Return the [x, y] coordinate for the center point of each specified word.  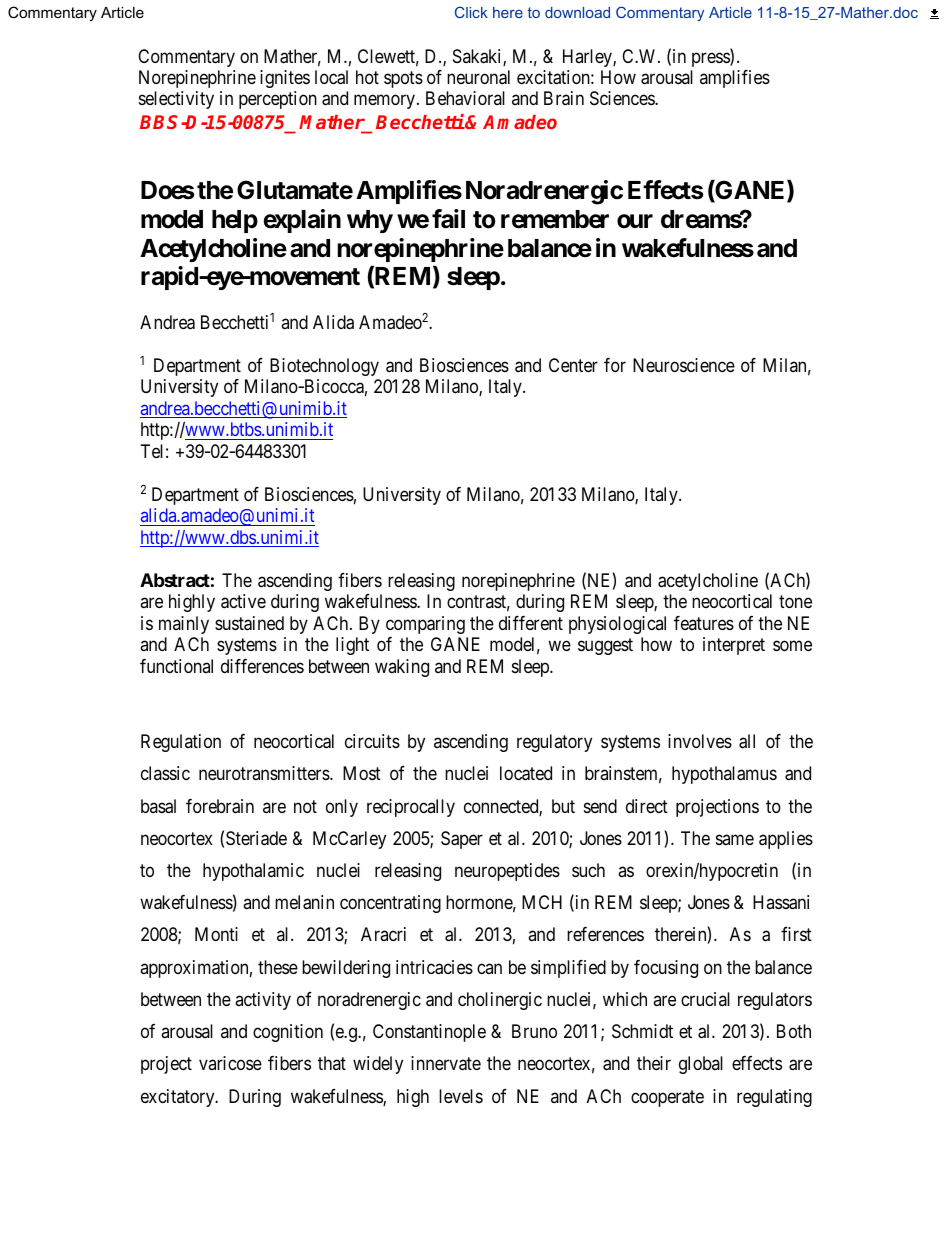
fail [448, 219]
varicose [230, 1063]
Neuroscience [684, 365]
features [704, 623]
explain [302, 221]
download [577, 12]
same [735, 839]
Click [471, 12]
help [235, 221]
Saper [462, 840]
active [243, 601]
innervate [446, 1063]
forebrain [220, 806]
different [531, 623]
